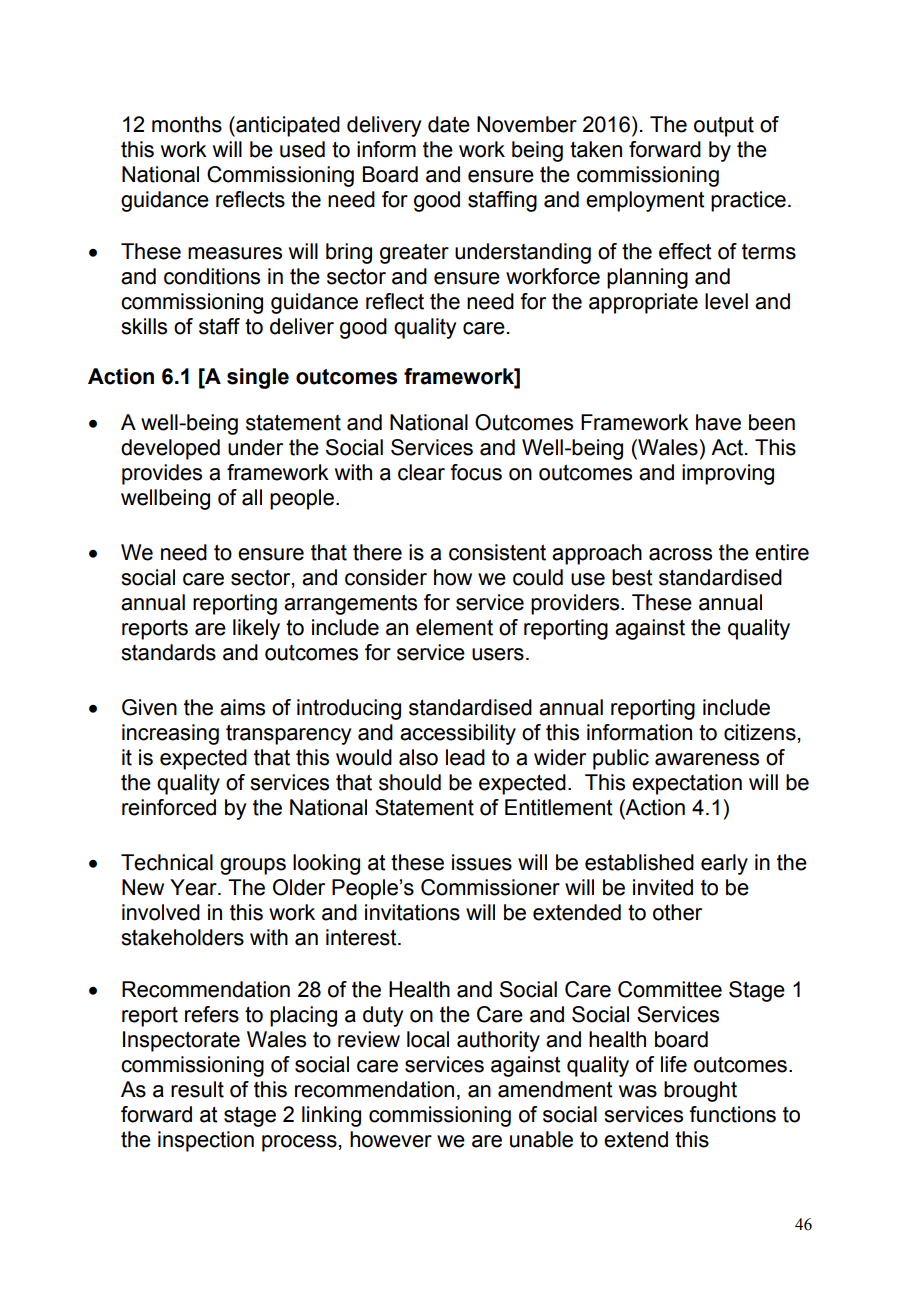  What do you see at coordinates (391, 1139) in the screenshot?
I see `however` at bounding box center [391, 1139].
